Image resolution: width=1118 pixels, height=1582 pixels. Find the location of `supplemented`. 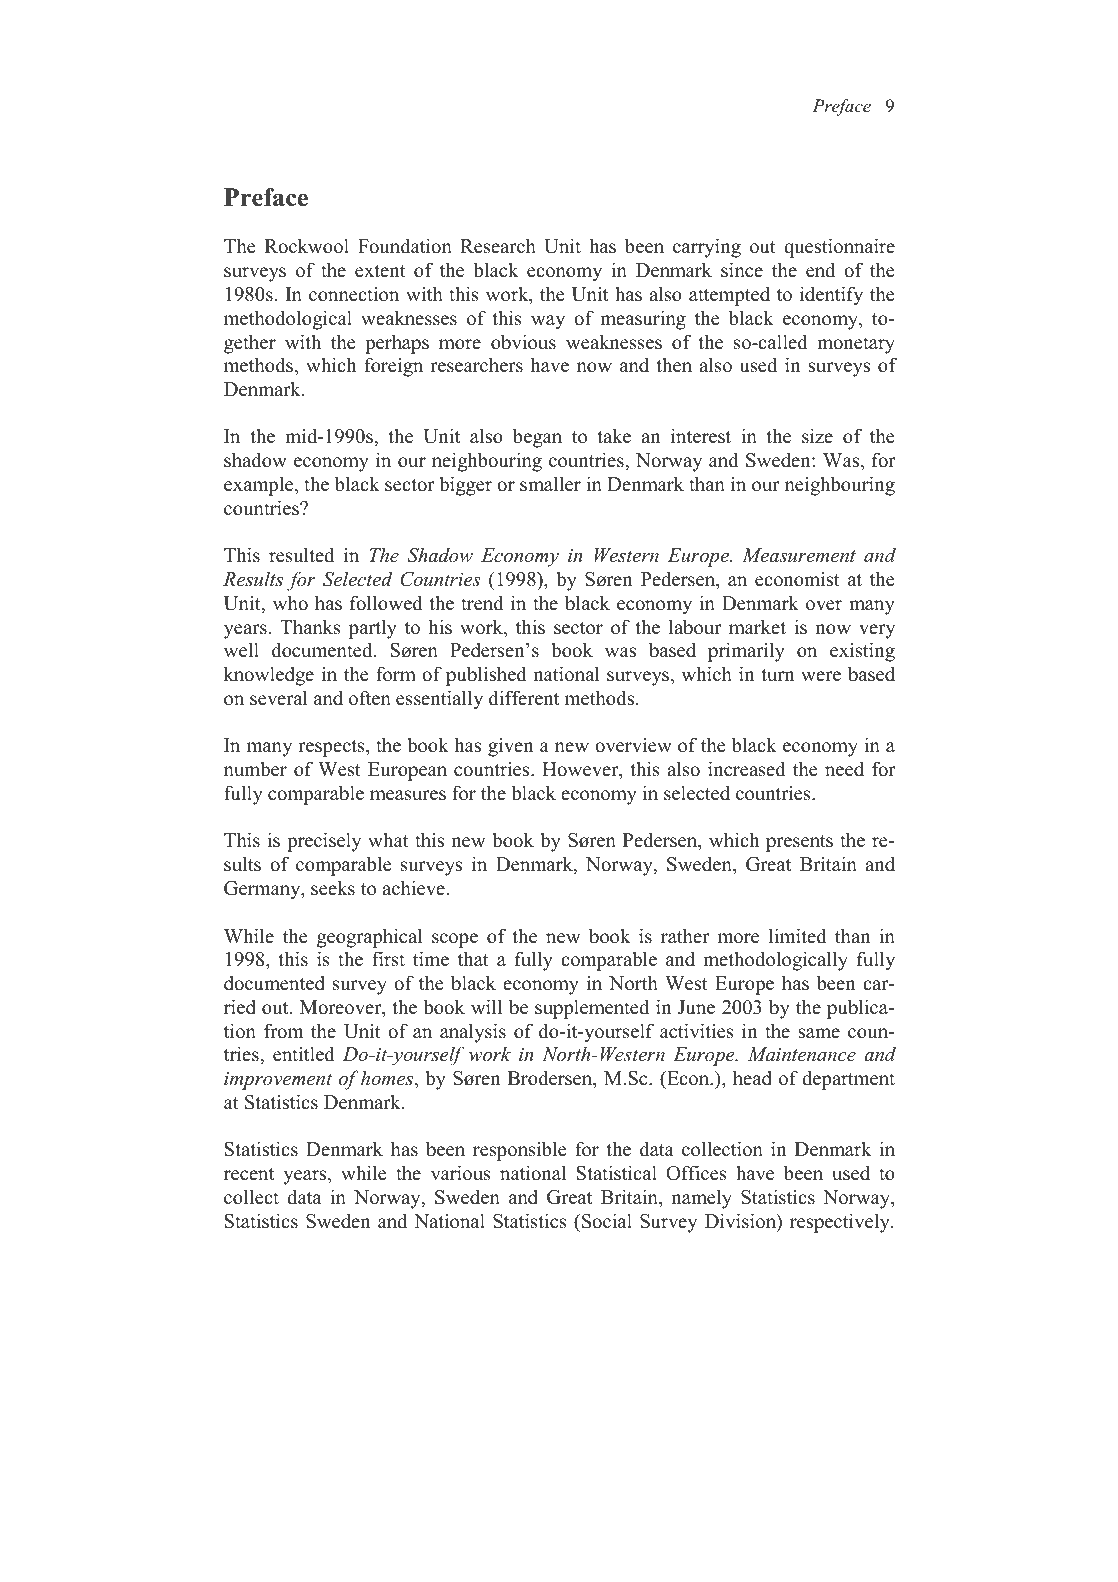

supplemented is located at coordinates (592, 1009).
